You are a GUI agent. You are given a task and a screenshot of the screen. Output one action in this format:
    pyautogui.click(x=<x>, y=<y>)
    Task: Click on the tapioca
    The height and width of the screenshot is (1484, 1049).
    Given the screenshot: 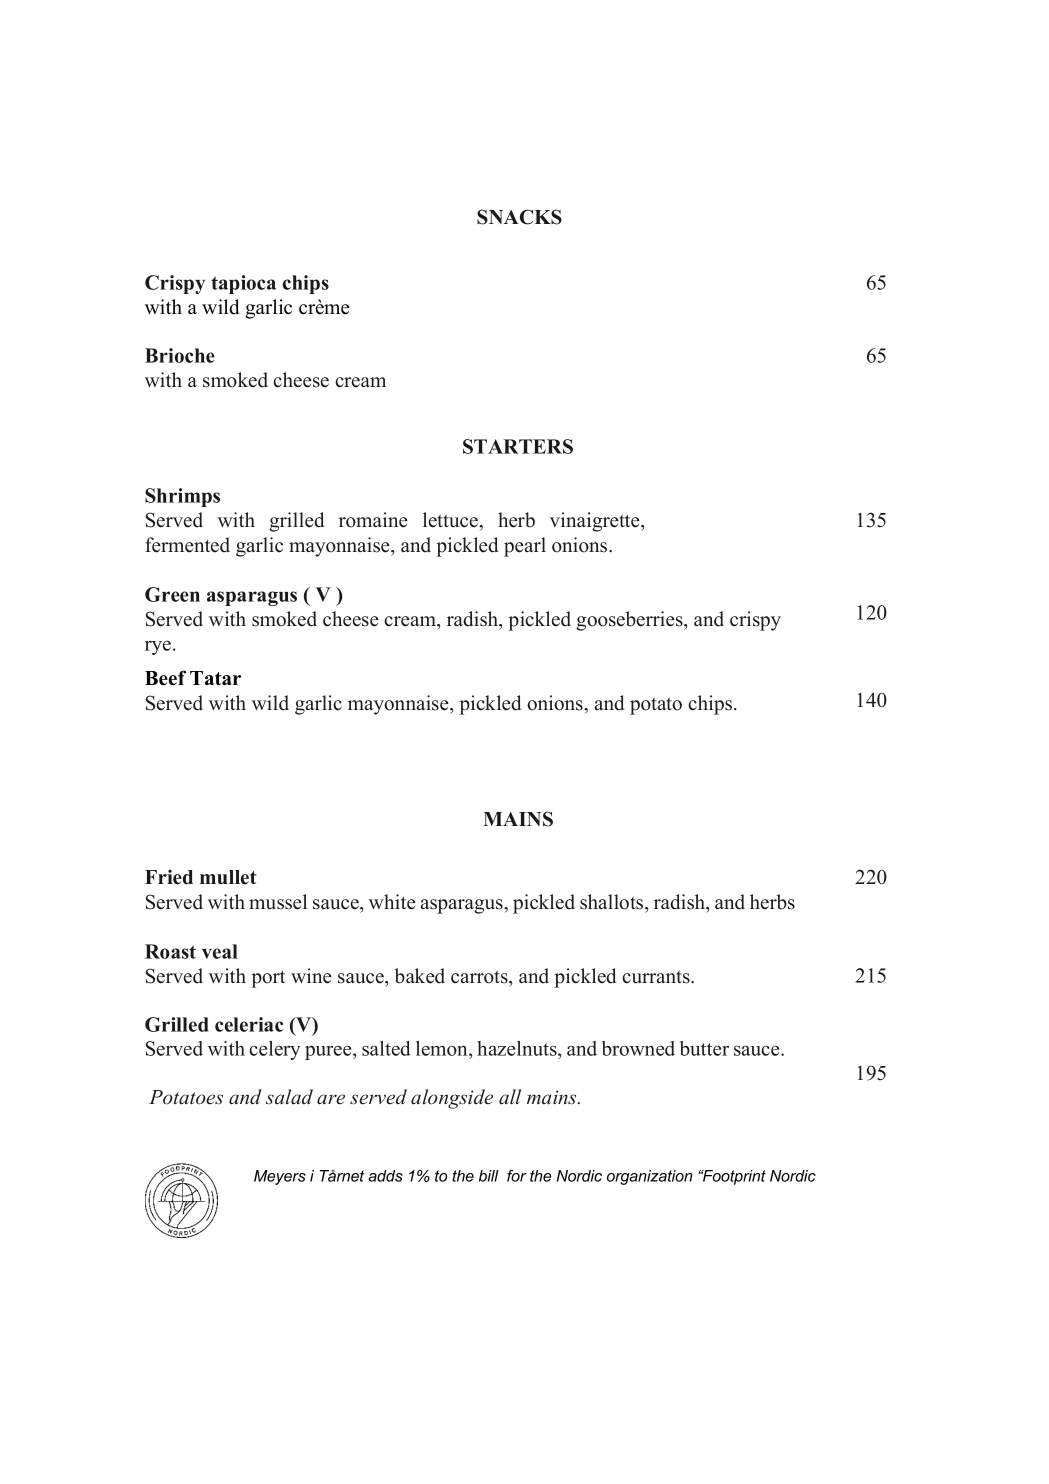 What is the action you would take?
    pyautogui.click(x=243, y=284)
